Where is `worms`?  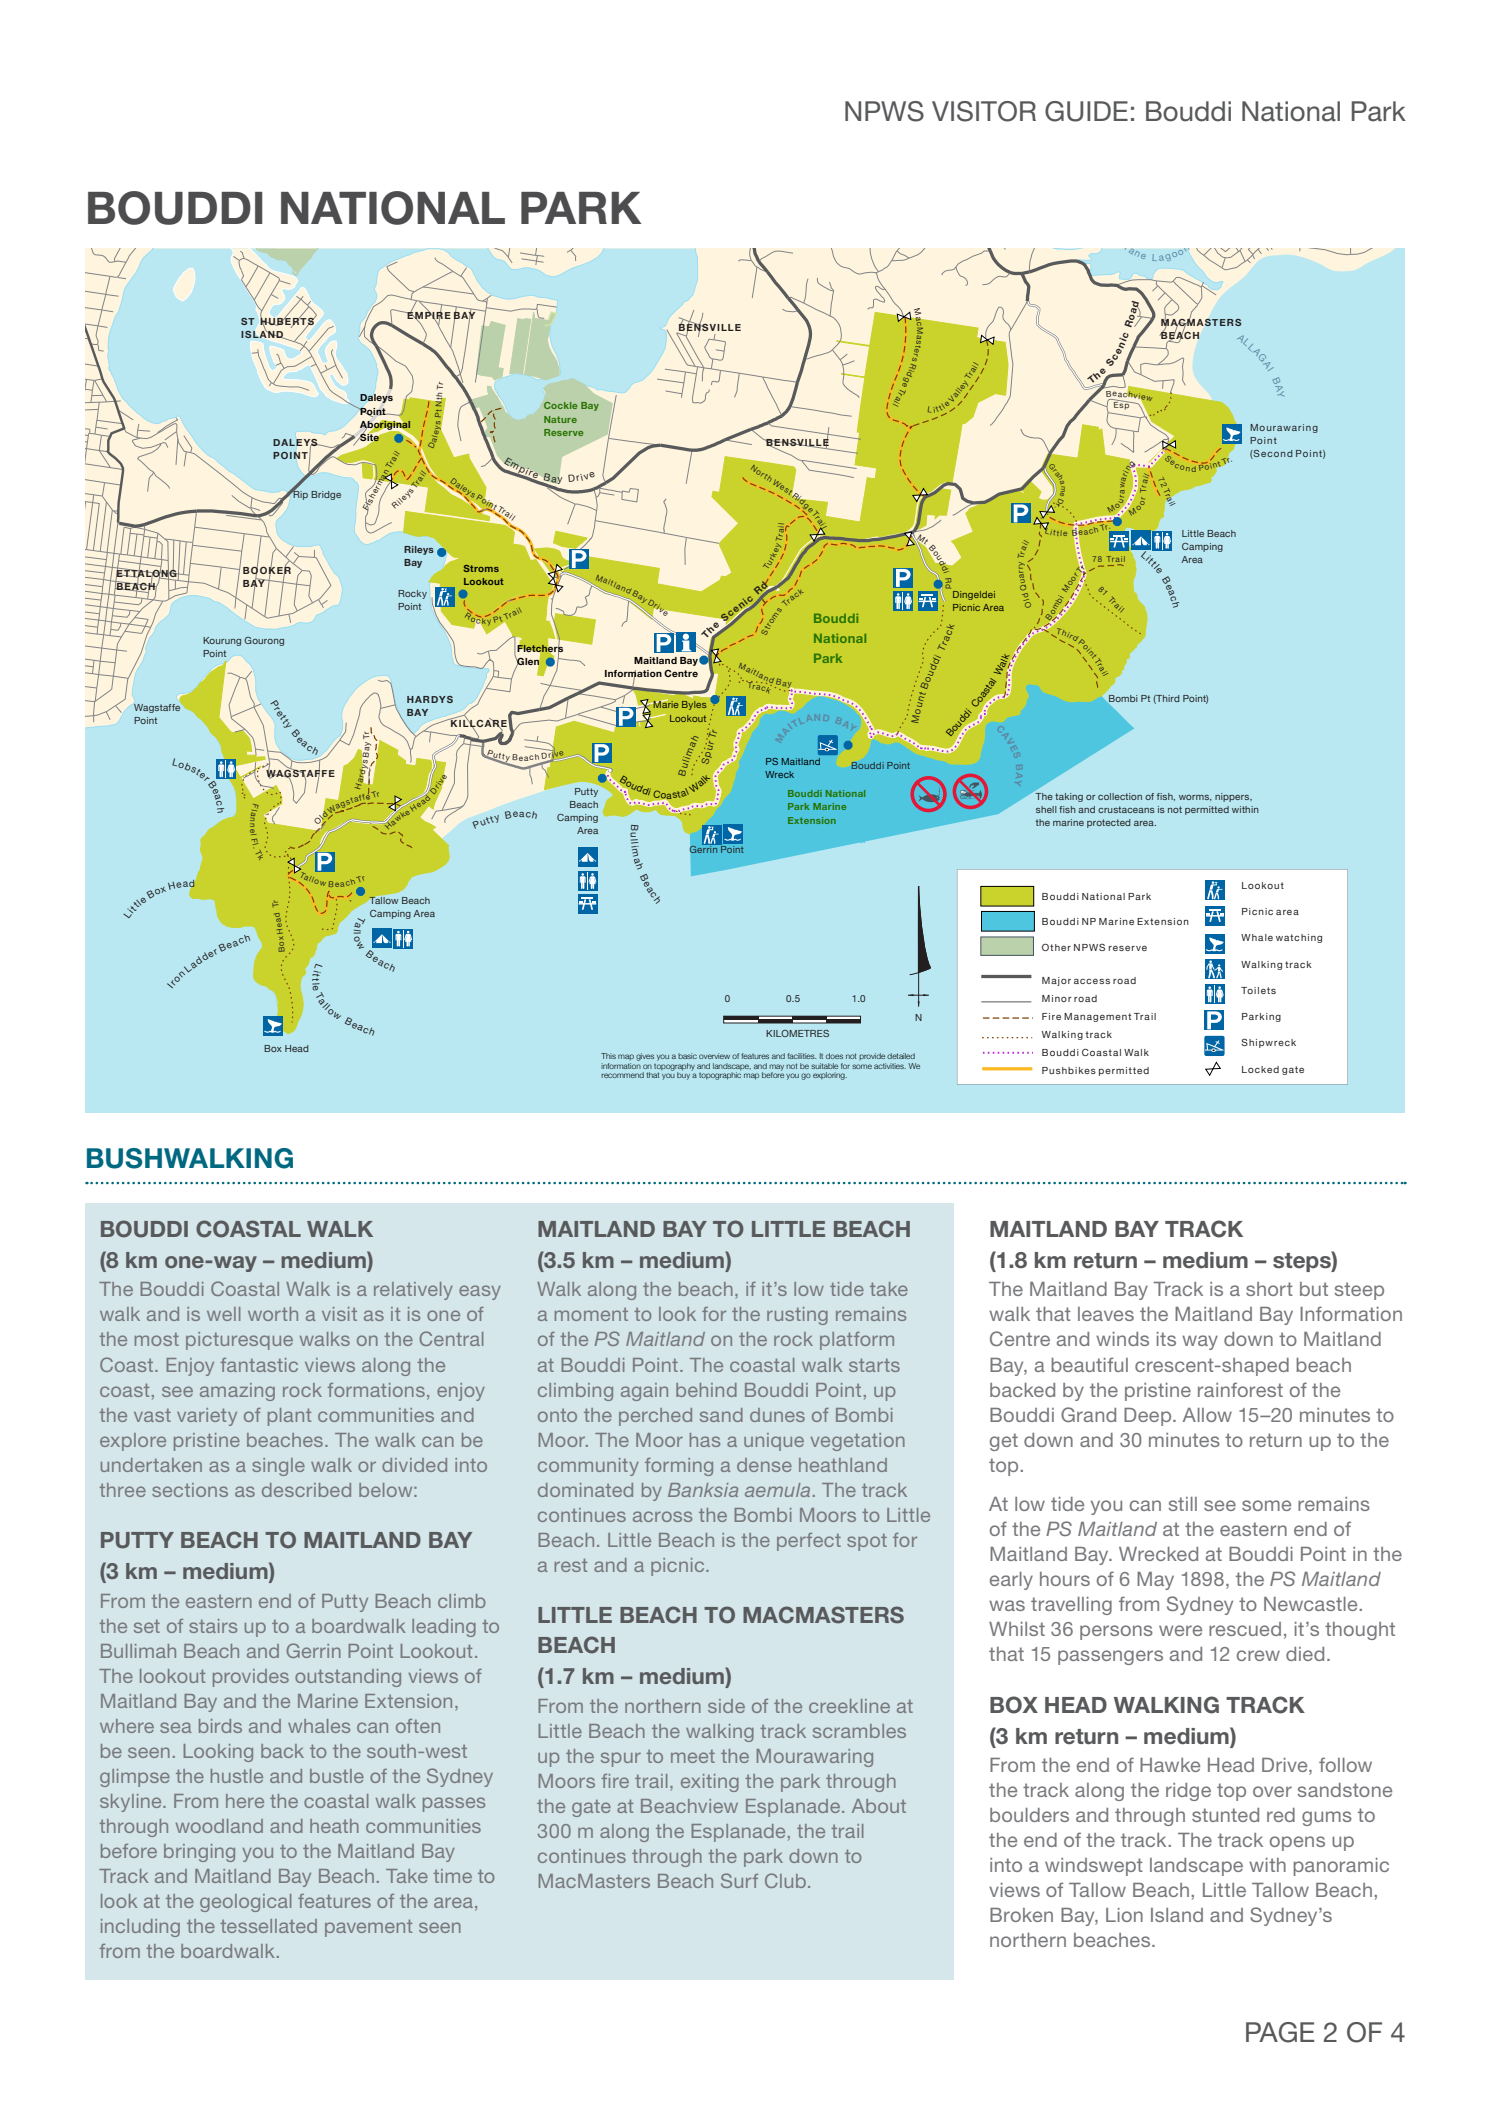 worms is located at coordinates (1195, 798).
